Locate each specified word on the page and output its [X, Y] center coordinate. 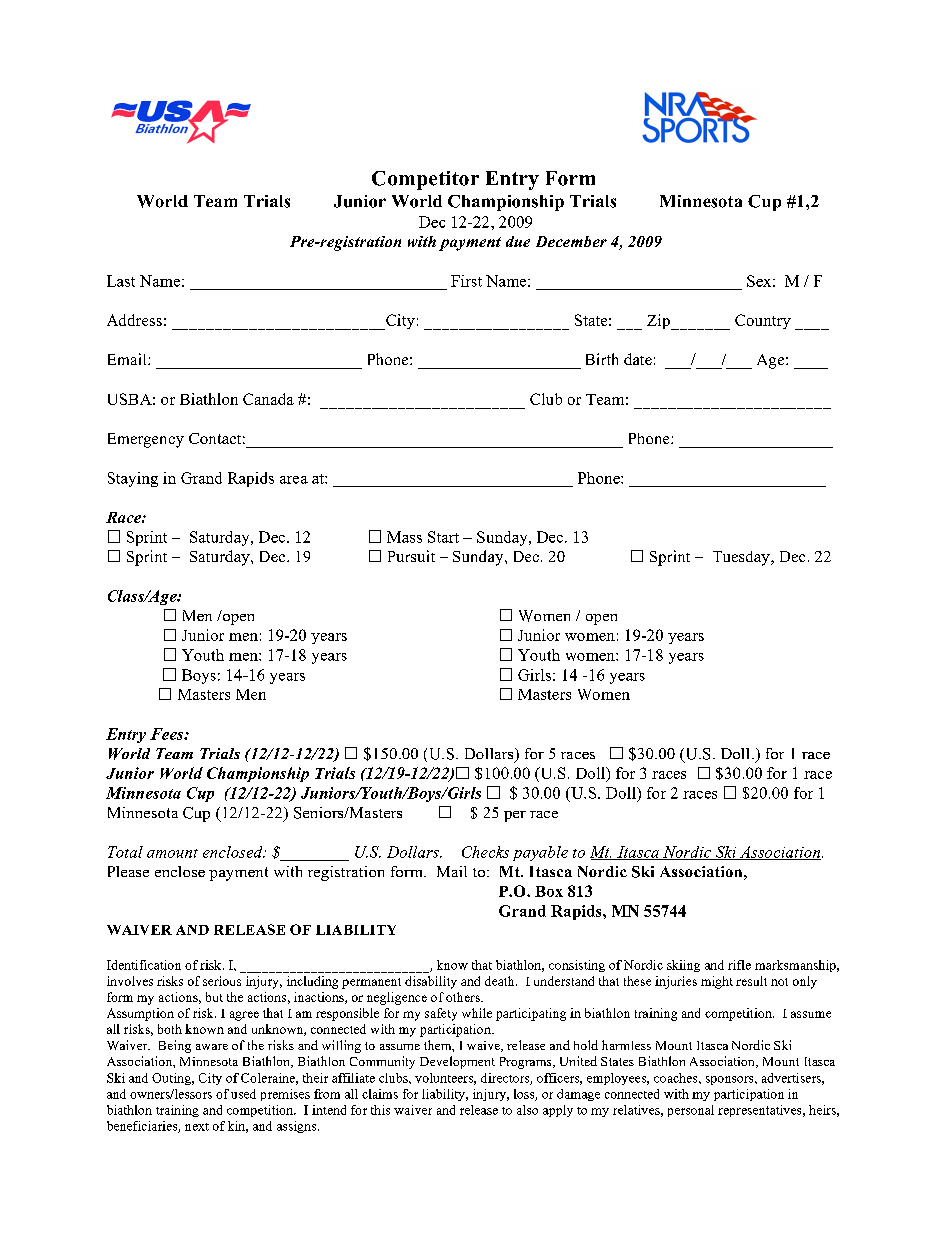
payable [540, 853]
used [243, 1094]
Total [125, 852]
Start [443, 537]
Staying [133, 479]
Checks [485, 852]
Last [121, 281]
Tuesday [742, 558]
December [571, 241]
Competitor [425, 180]
